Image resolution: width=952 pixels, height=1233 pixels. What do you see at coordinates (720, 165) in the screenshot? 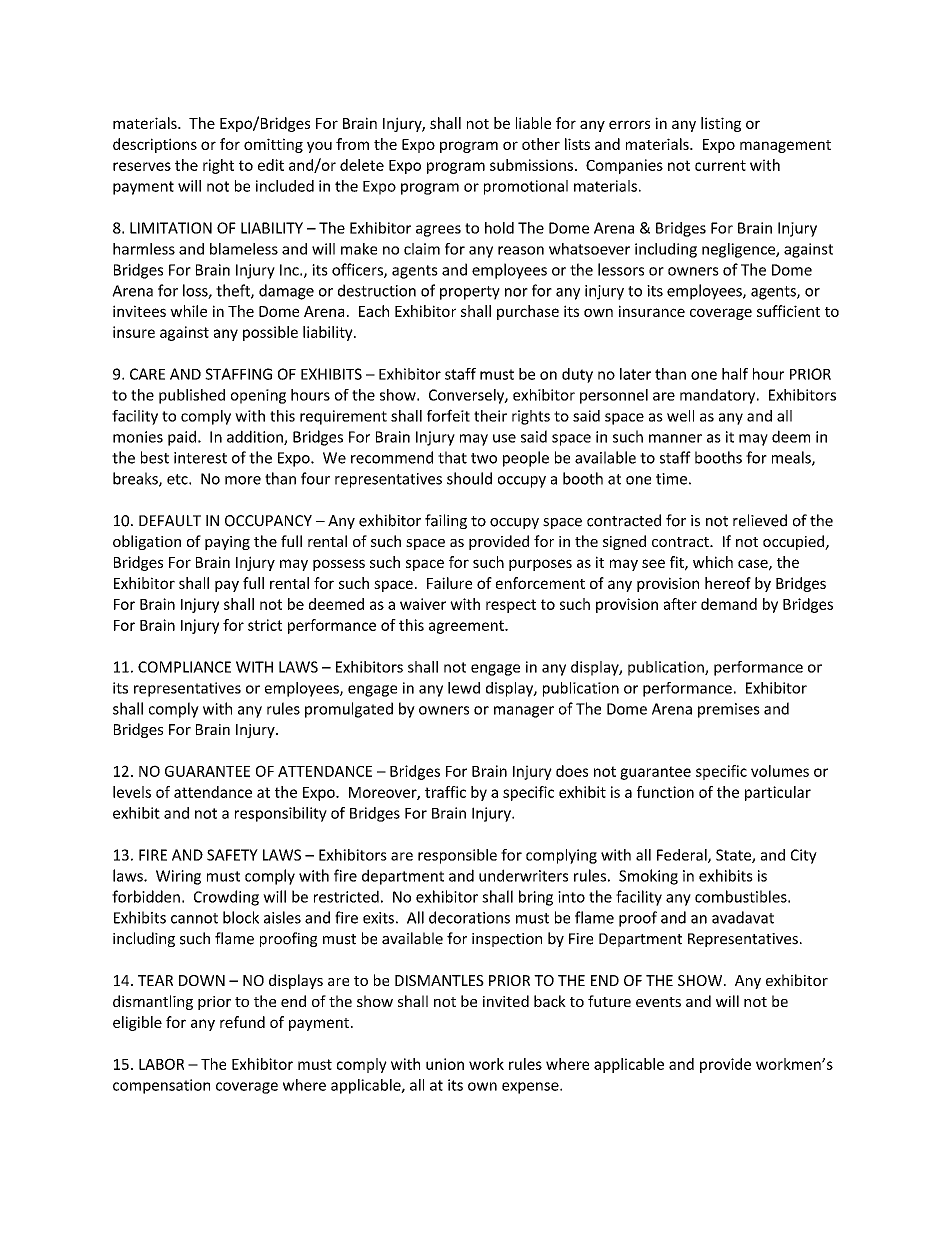
I see `current` at bounding box center [720, 165].
